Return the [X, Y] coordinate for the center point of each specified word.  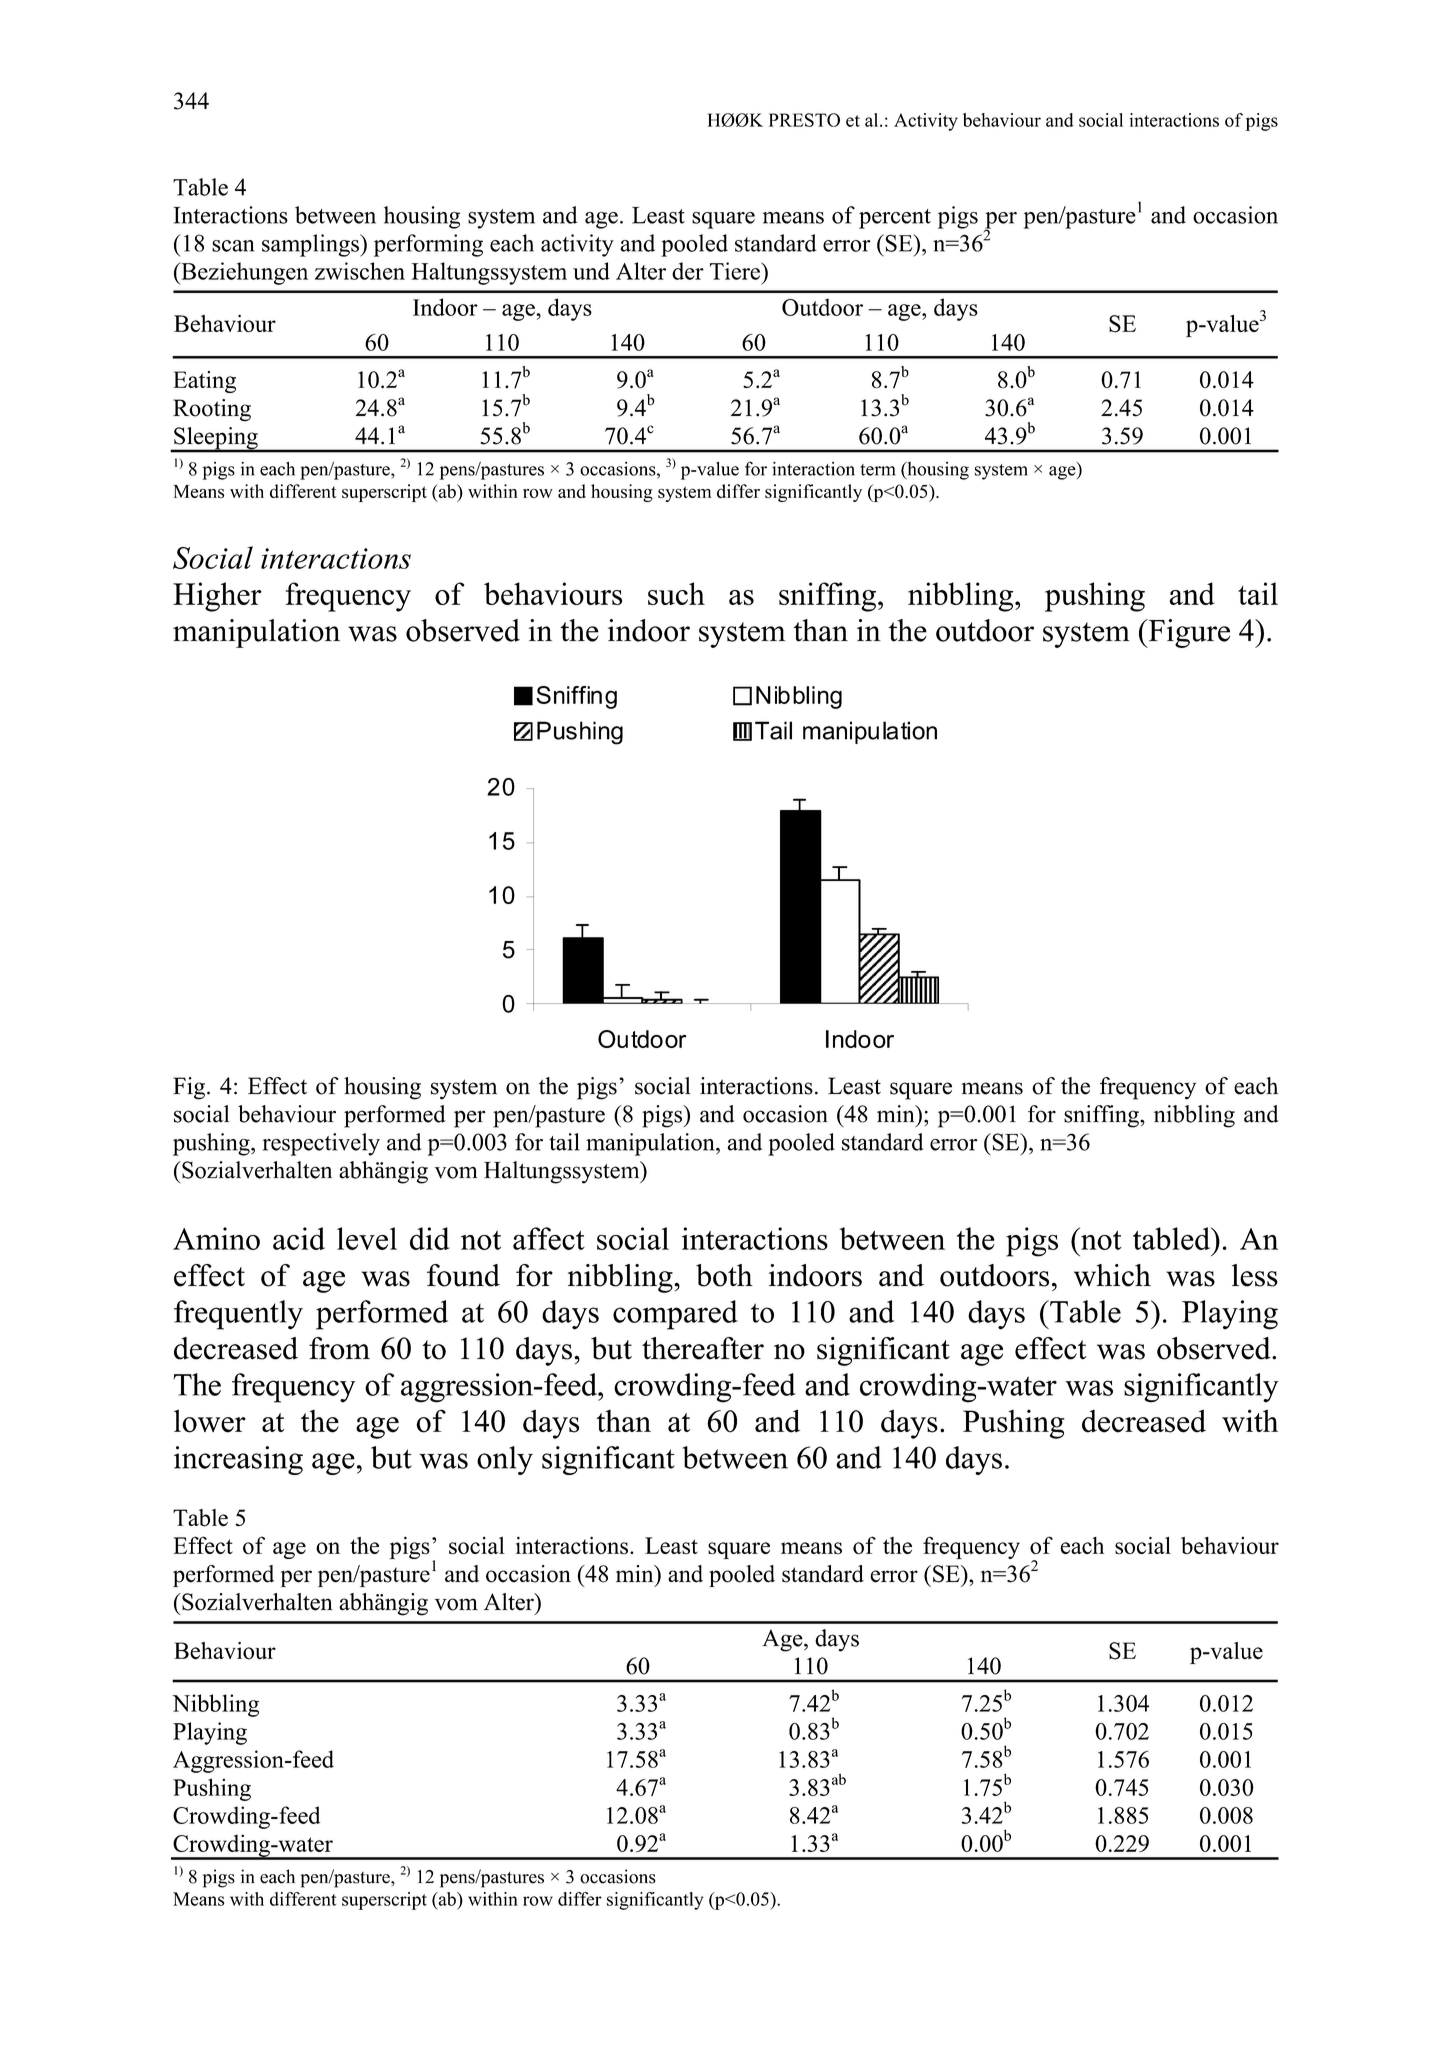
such [676, 593]
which [1112, 1275]
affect [549, 1238]
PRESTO [804, 120]
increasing [238, 1460]
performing [428, 245]
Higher [217, 597]
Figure [1188, 633]
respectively [321, 1144]
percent [895, 219]
